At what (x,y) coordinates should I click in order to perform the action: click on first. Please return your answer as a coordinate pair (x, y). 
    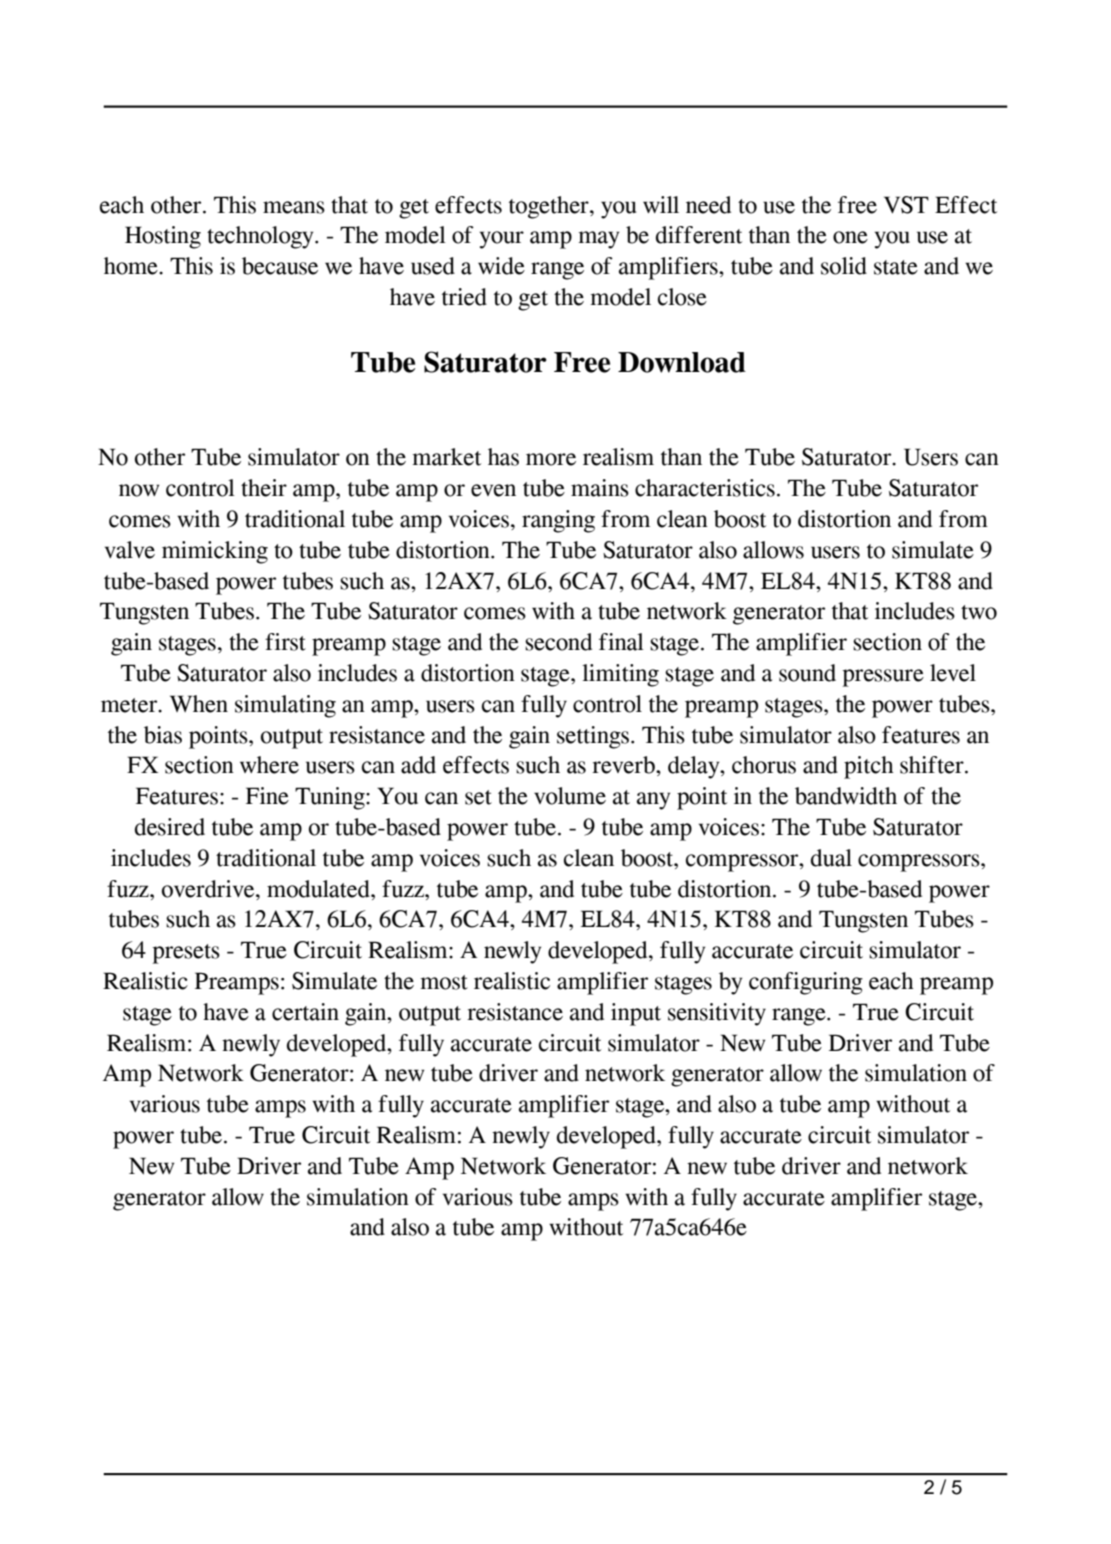
    Looking at the image, I should click on (285, 642).
